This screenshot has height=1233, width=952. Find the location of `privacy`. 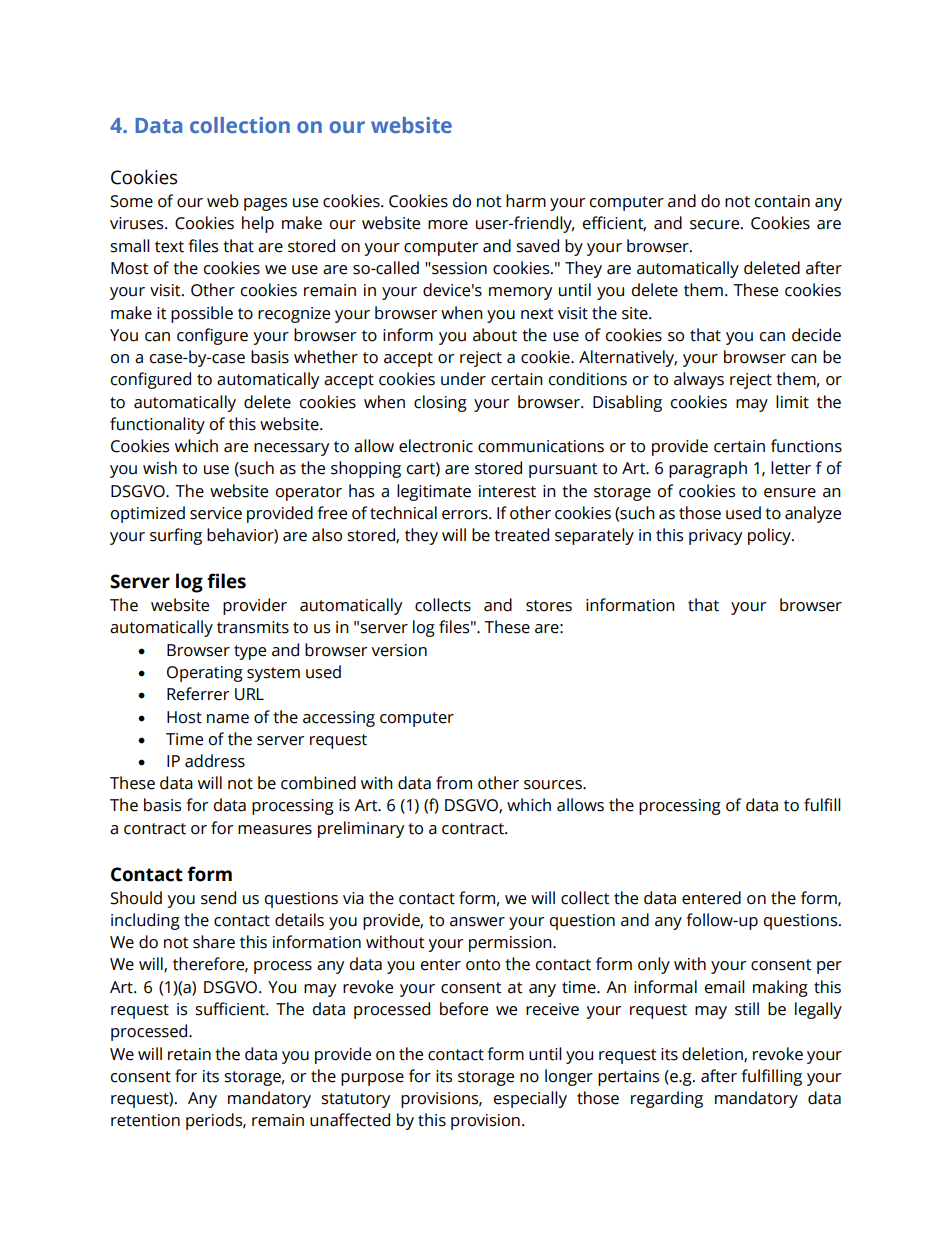

privacy is located at coordinates (715, 537).
